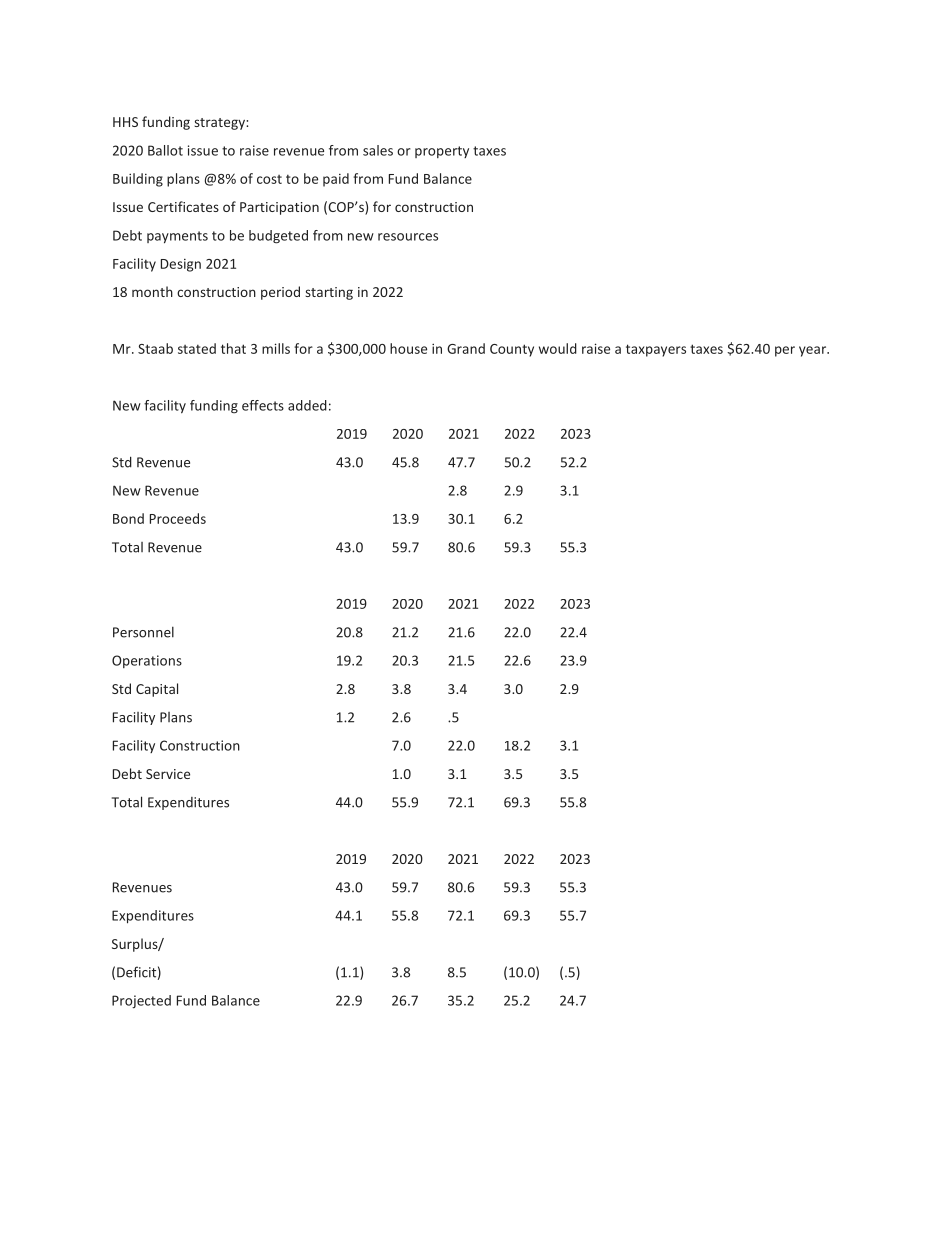 The image size is (952, 1233). What do you see at coordinates (128, 518) in the page?
I see `Bond` at bounding box center [128, 518].
